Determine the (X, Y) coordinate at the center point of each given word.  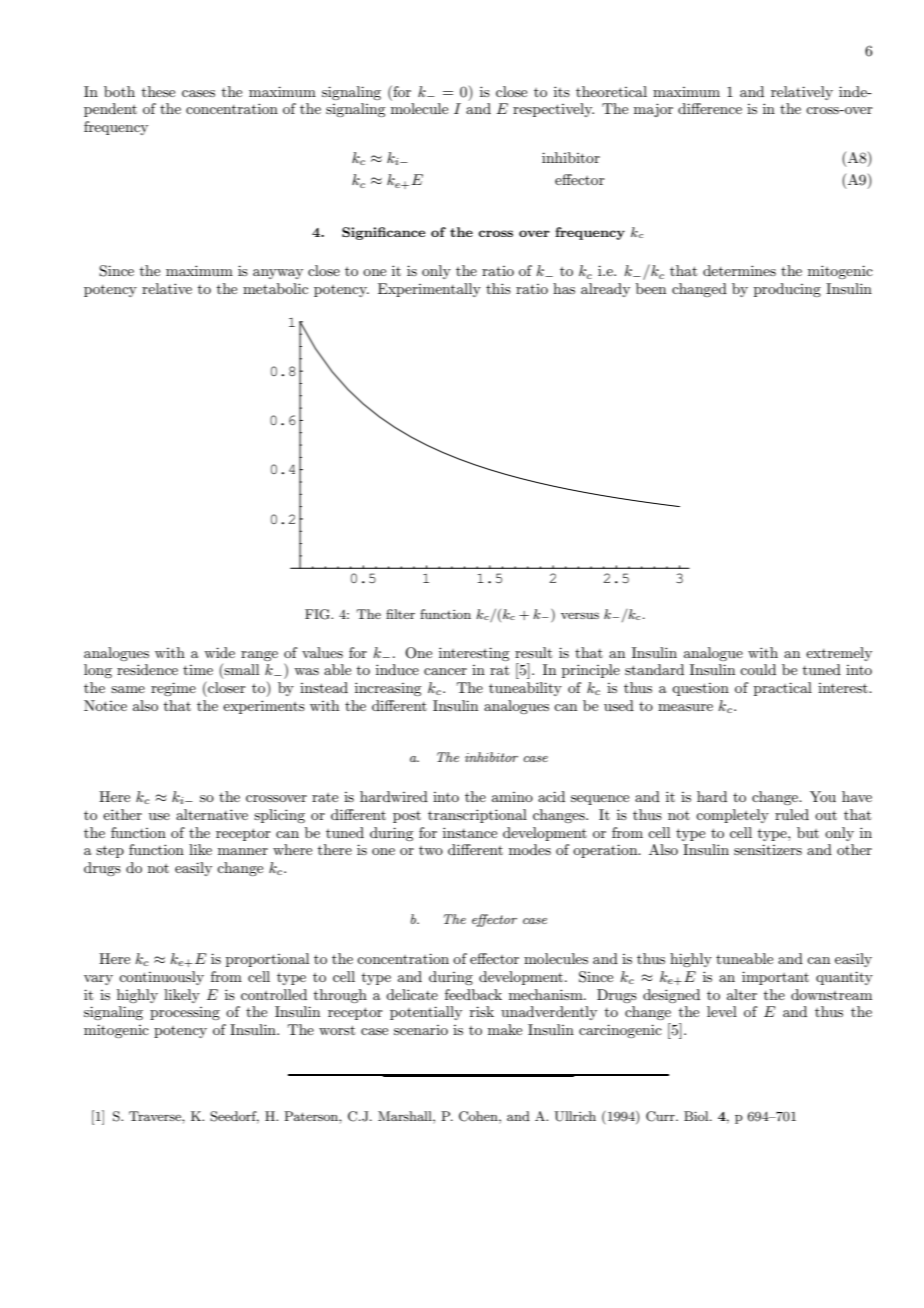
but (808, 832)
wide (219, 652)
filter (400, 614)
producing (787, 290)
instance (470, 832)
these (158, 91)
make (505, 1029)
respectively (553, 110)
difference (710, 108)
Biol (697, 1116)
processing (185, 1013)
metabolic (275, 288)
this (498, 288)
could (758, 669)
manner (243, 851)
